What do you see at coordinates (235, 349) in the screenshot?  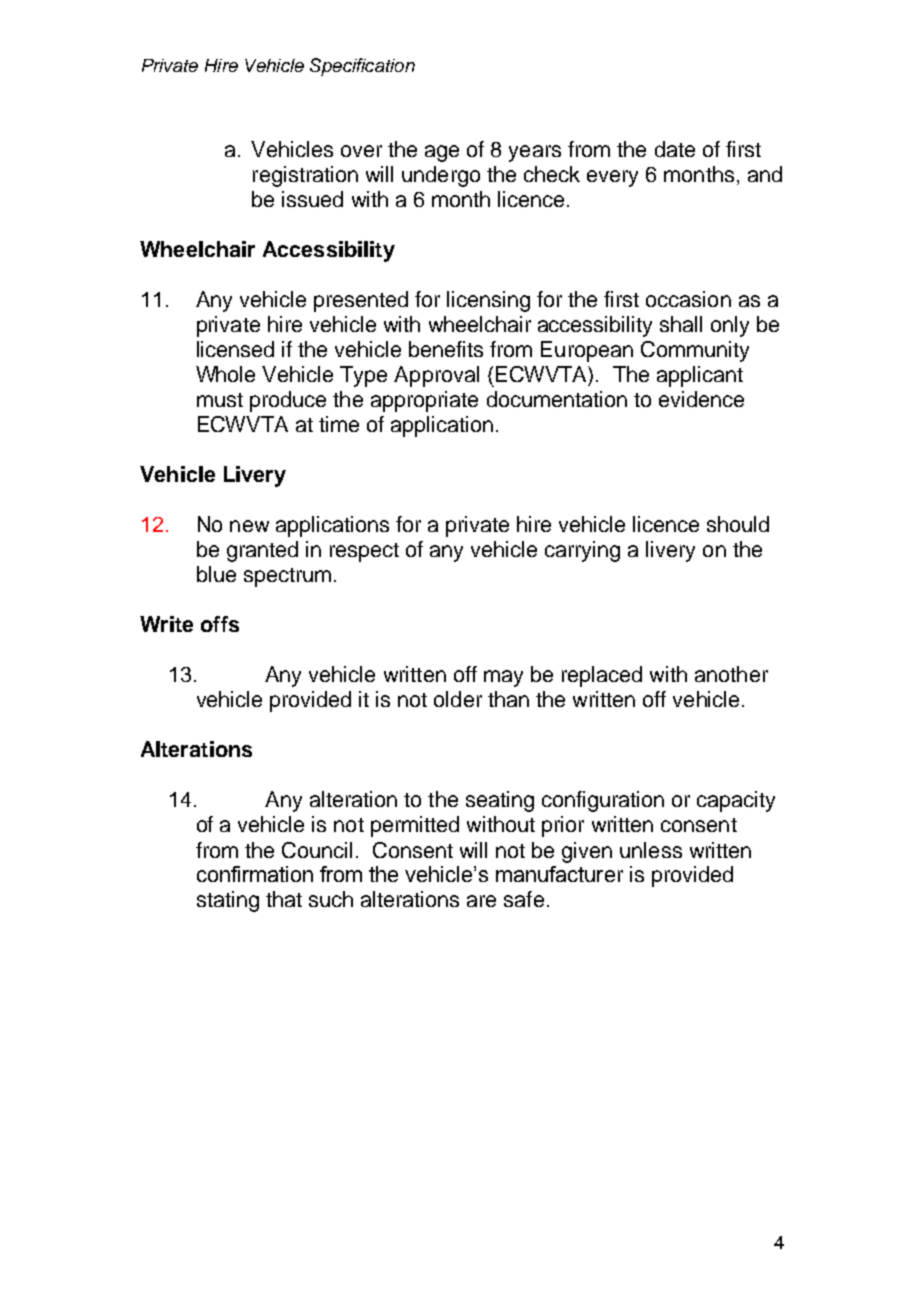 I see `licensed` at bounding box center [235, 349].
